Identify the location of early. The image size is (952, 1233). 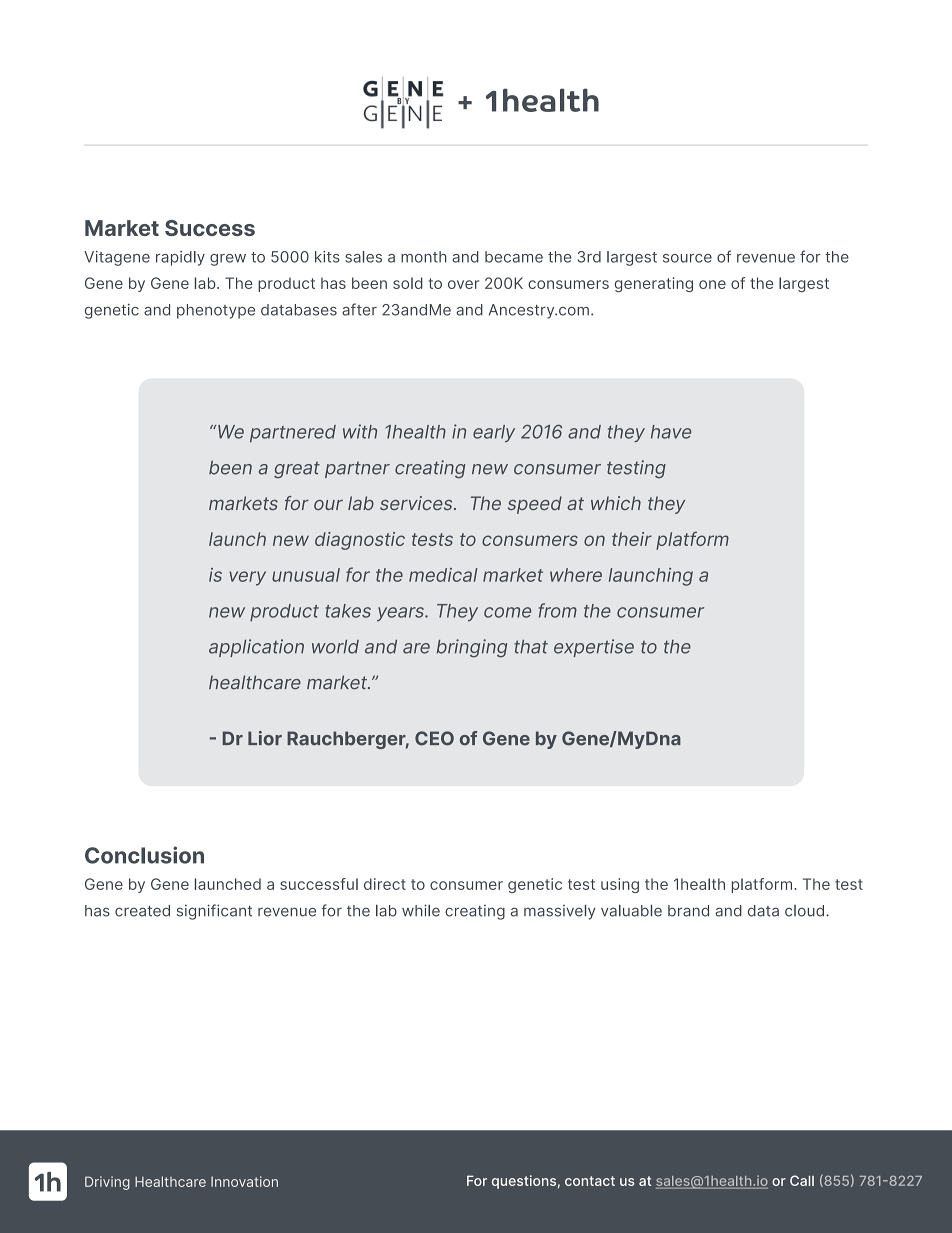
(494, 433).
